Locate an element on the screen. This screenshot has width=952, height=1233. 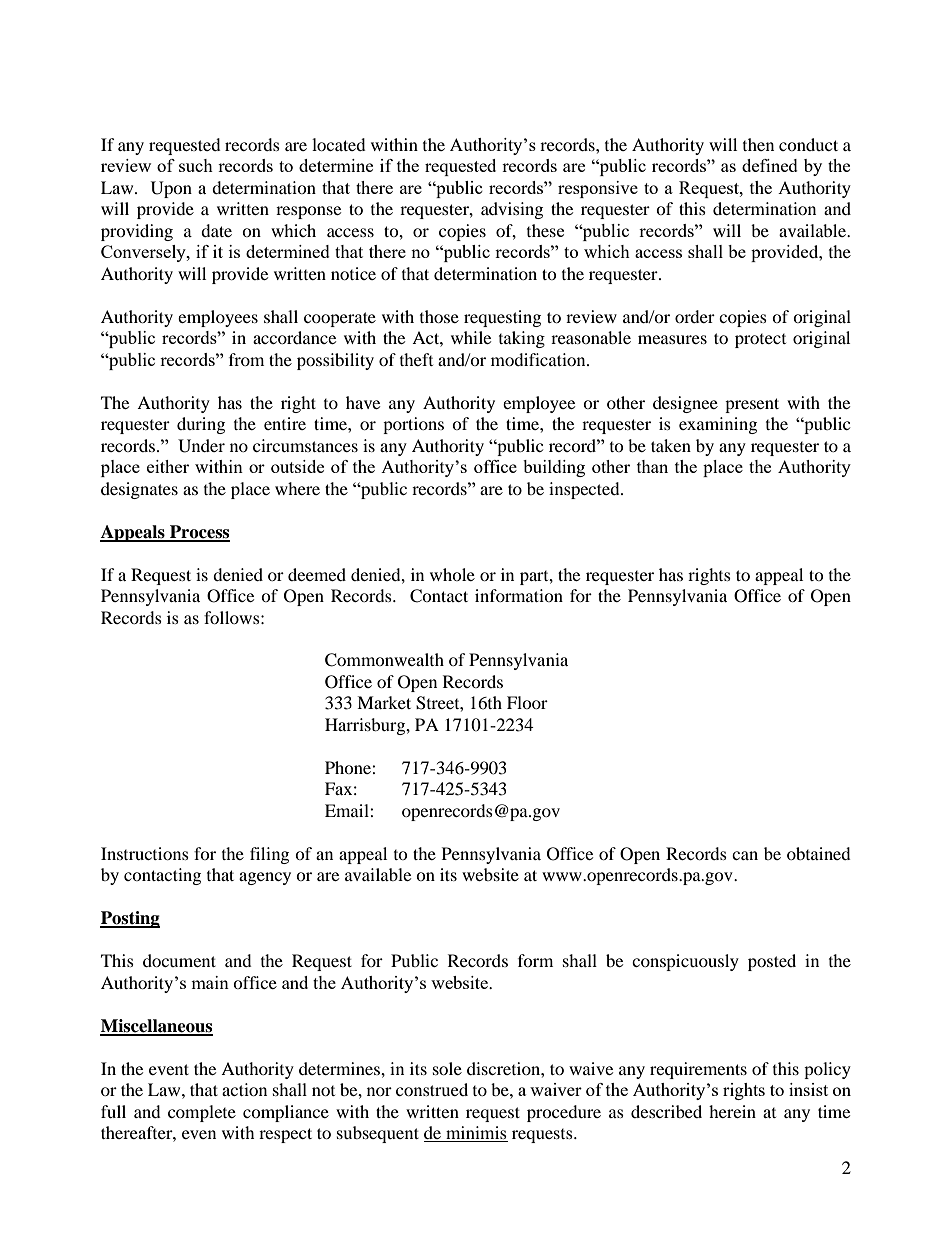
Email is located at coordinates (348, 810).
